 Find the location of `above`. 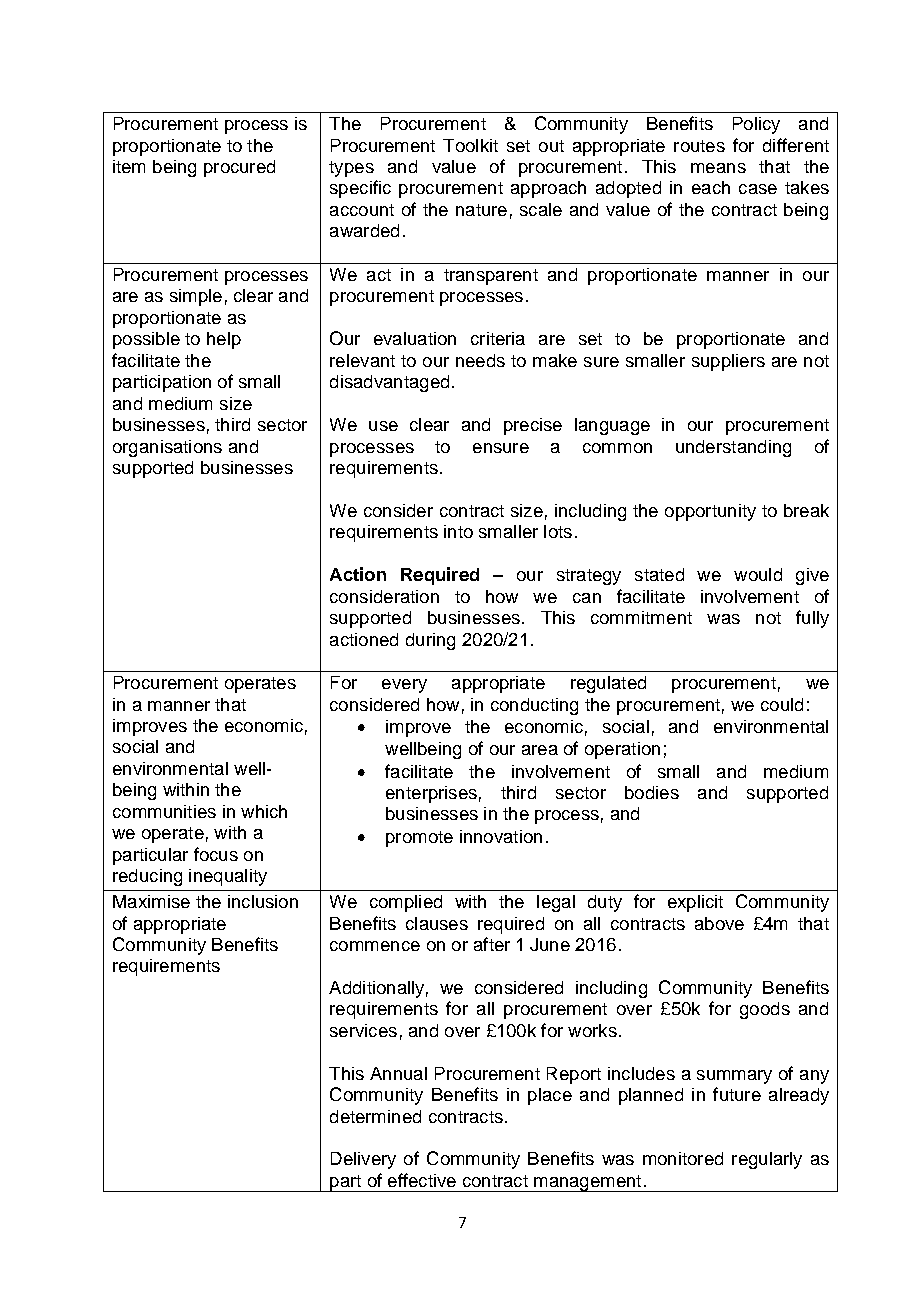

above is located at coordinates (719, 923).
